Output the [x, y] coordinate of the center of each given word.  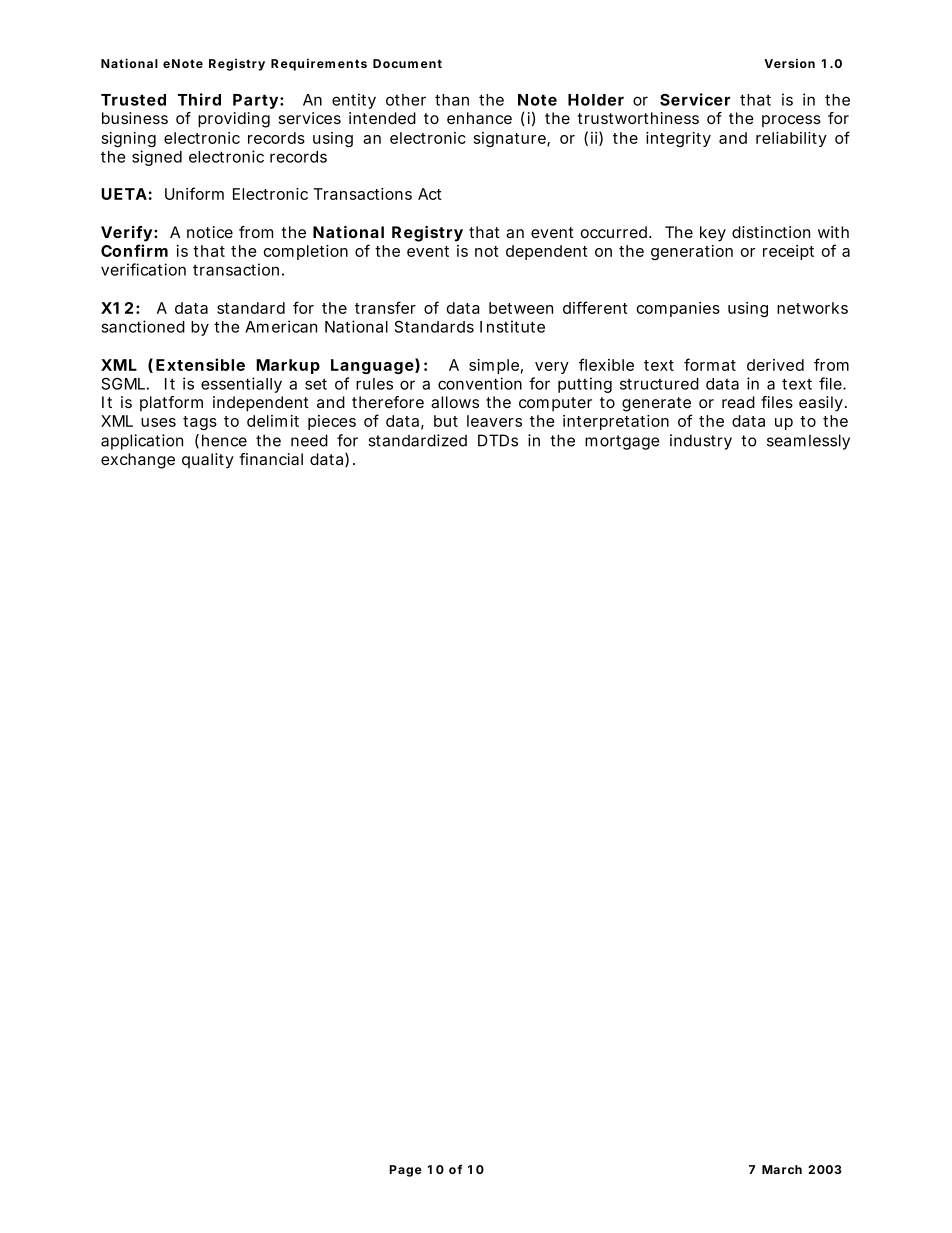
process [791, 121]
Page [405, 1171]
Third [199, 99]
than [452, 100]
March [782, 1169]
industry [701, 442]
